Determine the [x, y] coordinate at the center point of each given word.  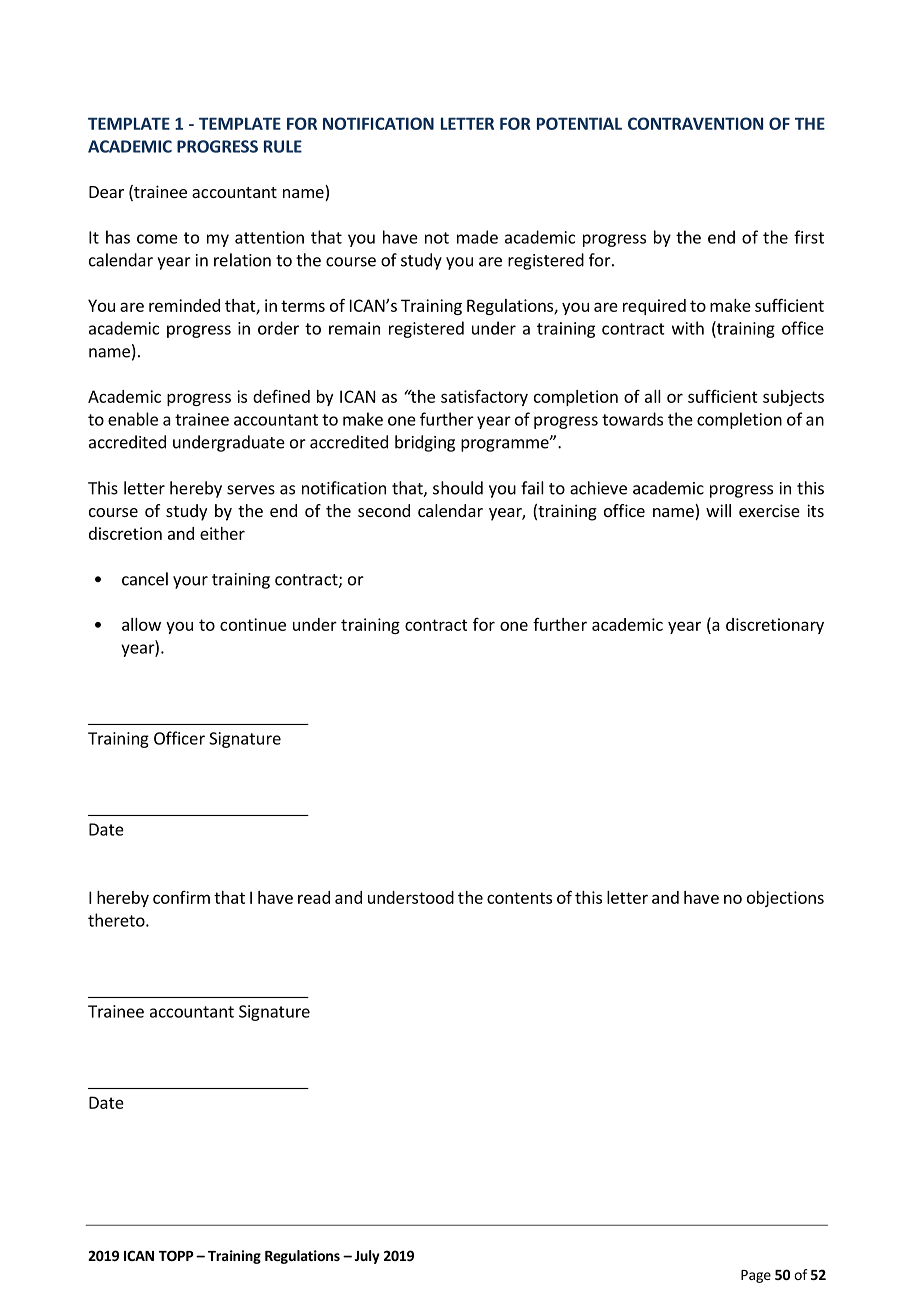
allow [141, 624]
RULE [283, 146]
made [477, 237]
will [718, 510]
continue [253, 624]
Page [756, 1276]
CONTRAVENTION [695, 123]
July [367, 1257]
